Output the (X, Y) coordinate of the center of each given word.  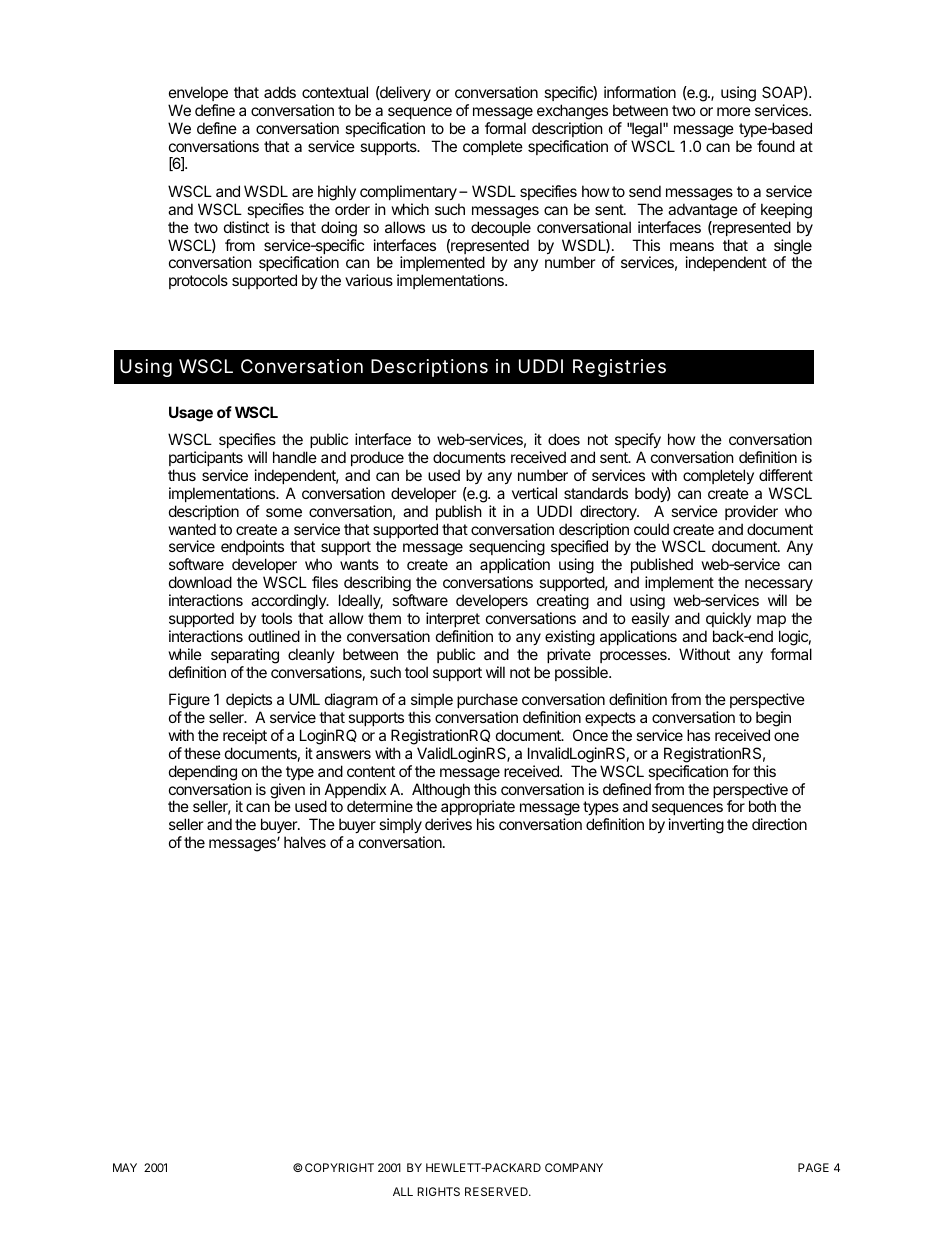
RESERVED (497, 1191)
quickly (728, 619)
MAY (125, 1167)
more (734, 111)
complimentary (408, 192)
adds (280, 92)
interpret (453, 619)
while (185, 654)
